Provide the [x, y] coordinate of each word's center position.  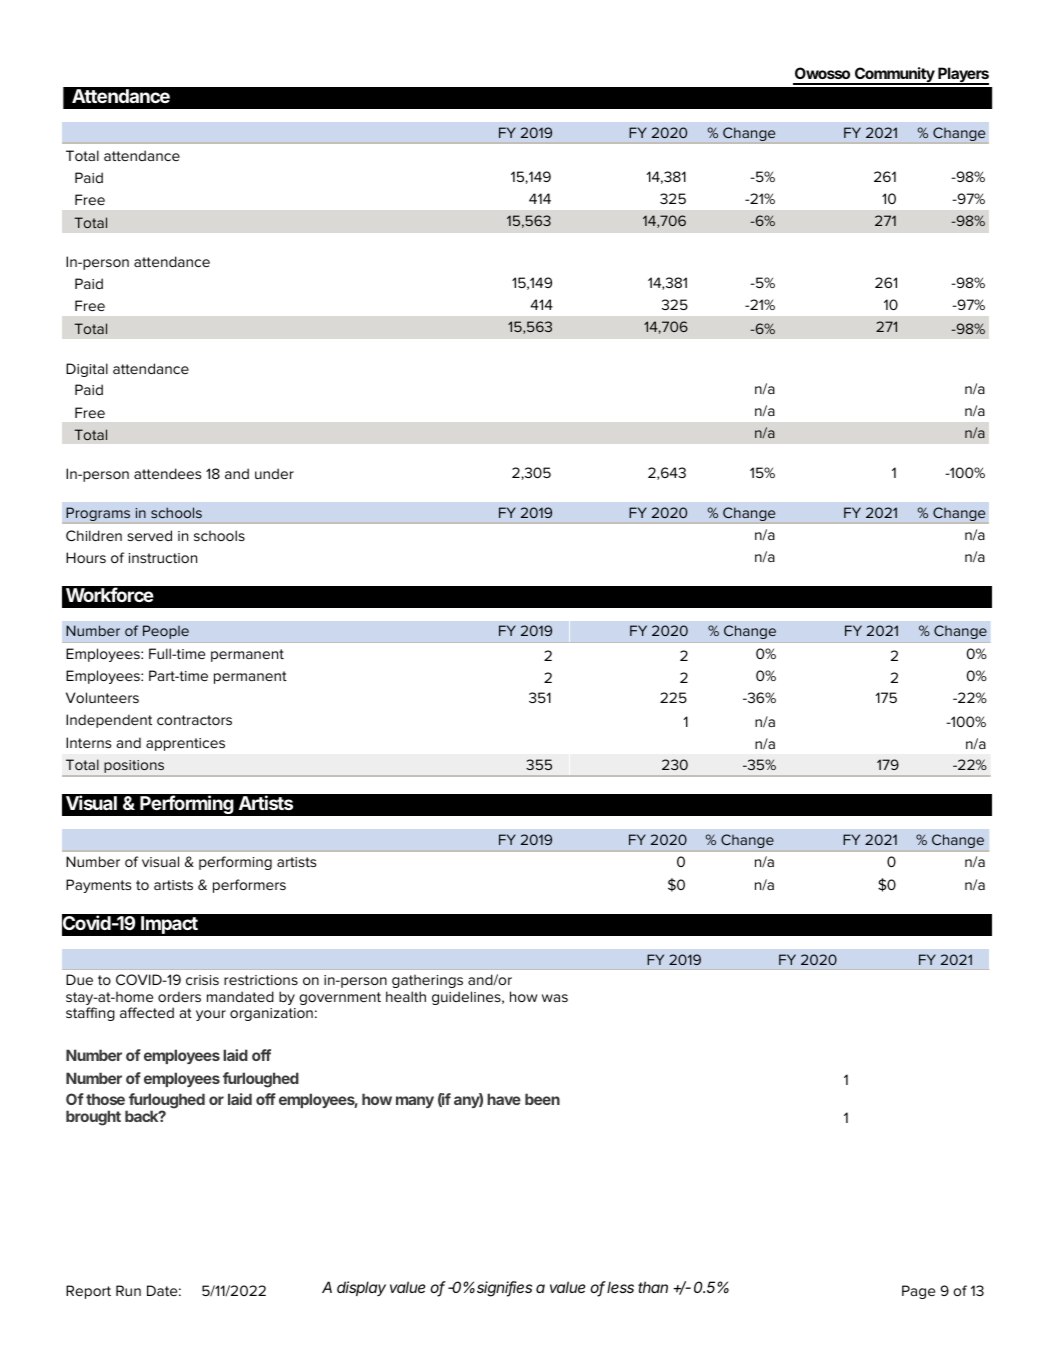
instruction [163, 558]
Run [128, 1290]
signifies [504, 1289]
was [555, 998]
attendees [167, 473]
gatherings [427, 981]
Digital [87, 370]
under [274, 473]
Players [962, 76]
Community [894, 76]
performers [249, 886]
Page [918, 1292]
